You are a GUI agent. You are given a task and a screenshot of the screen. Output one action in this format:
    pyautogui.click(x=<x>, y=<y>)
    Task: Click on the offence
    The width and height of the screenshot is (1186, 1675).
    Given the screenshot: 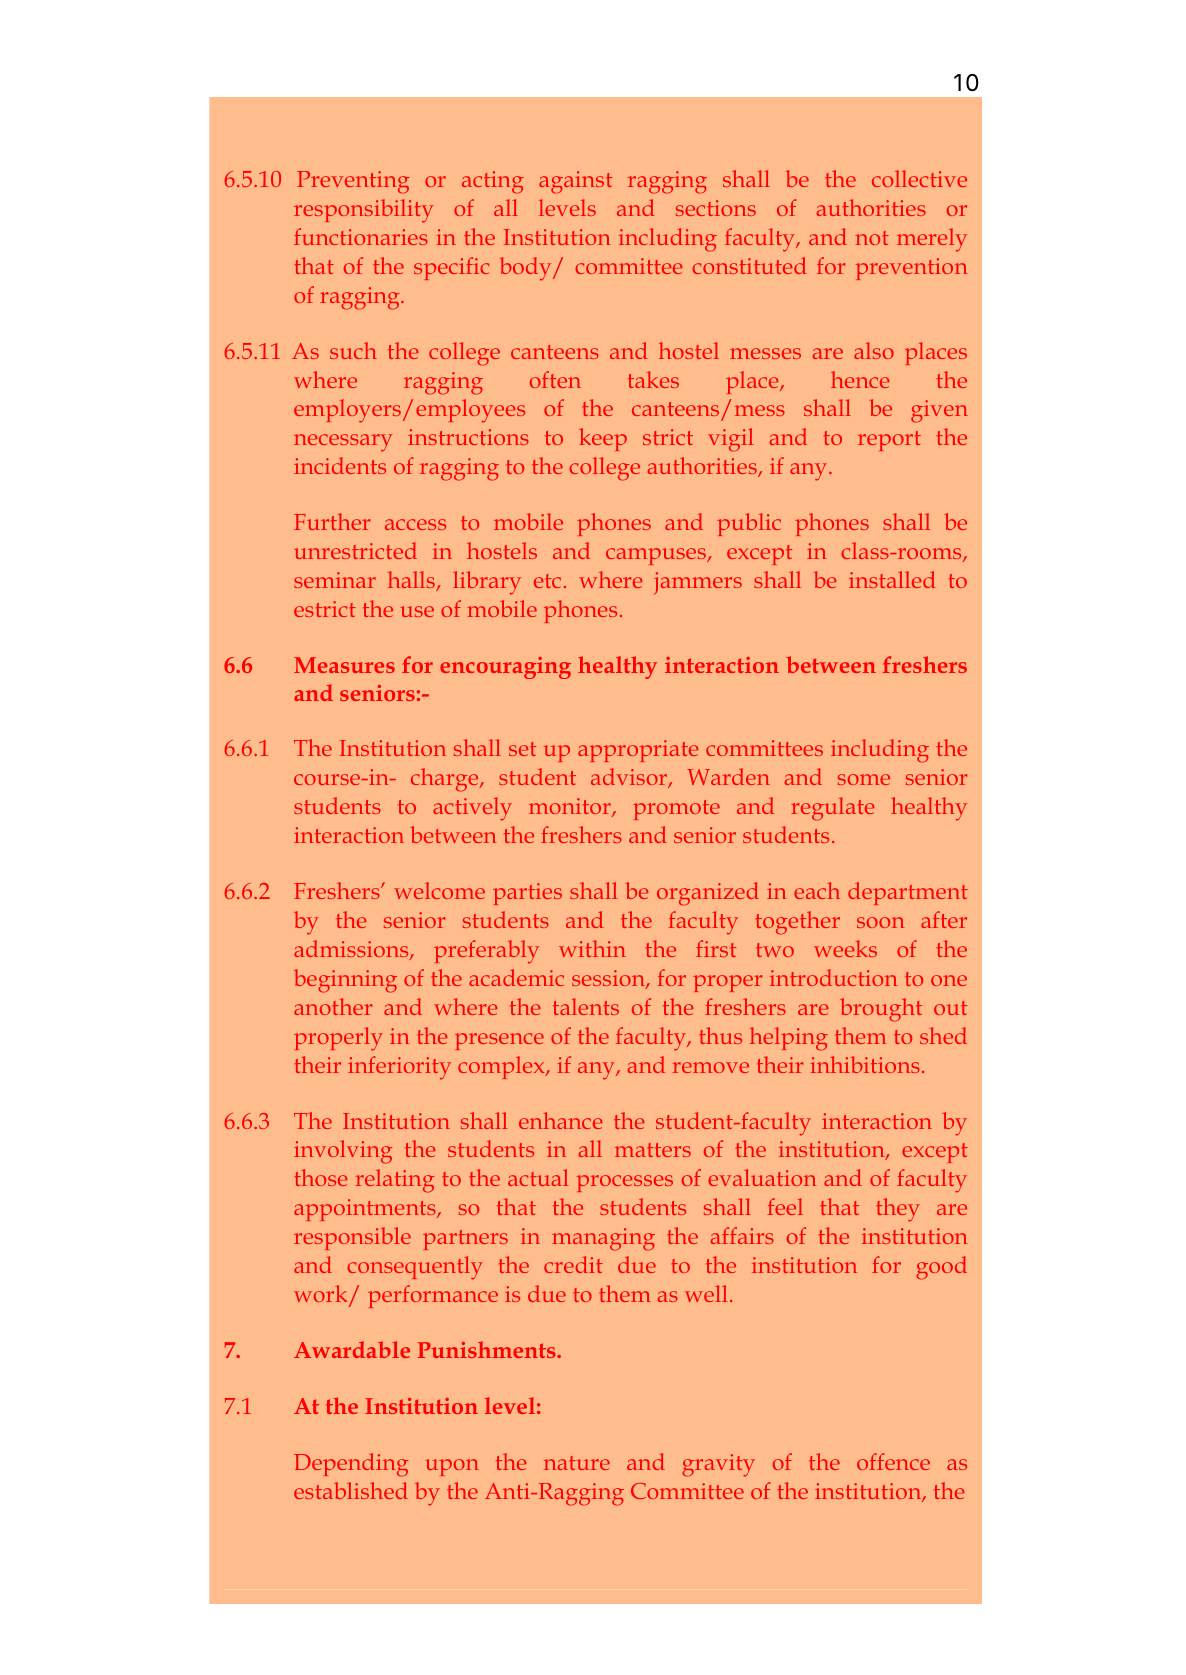 What is the action you would take?
    pyautogui.click(x=893, y=1461)
